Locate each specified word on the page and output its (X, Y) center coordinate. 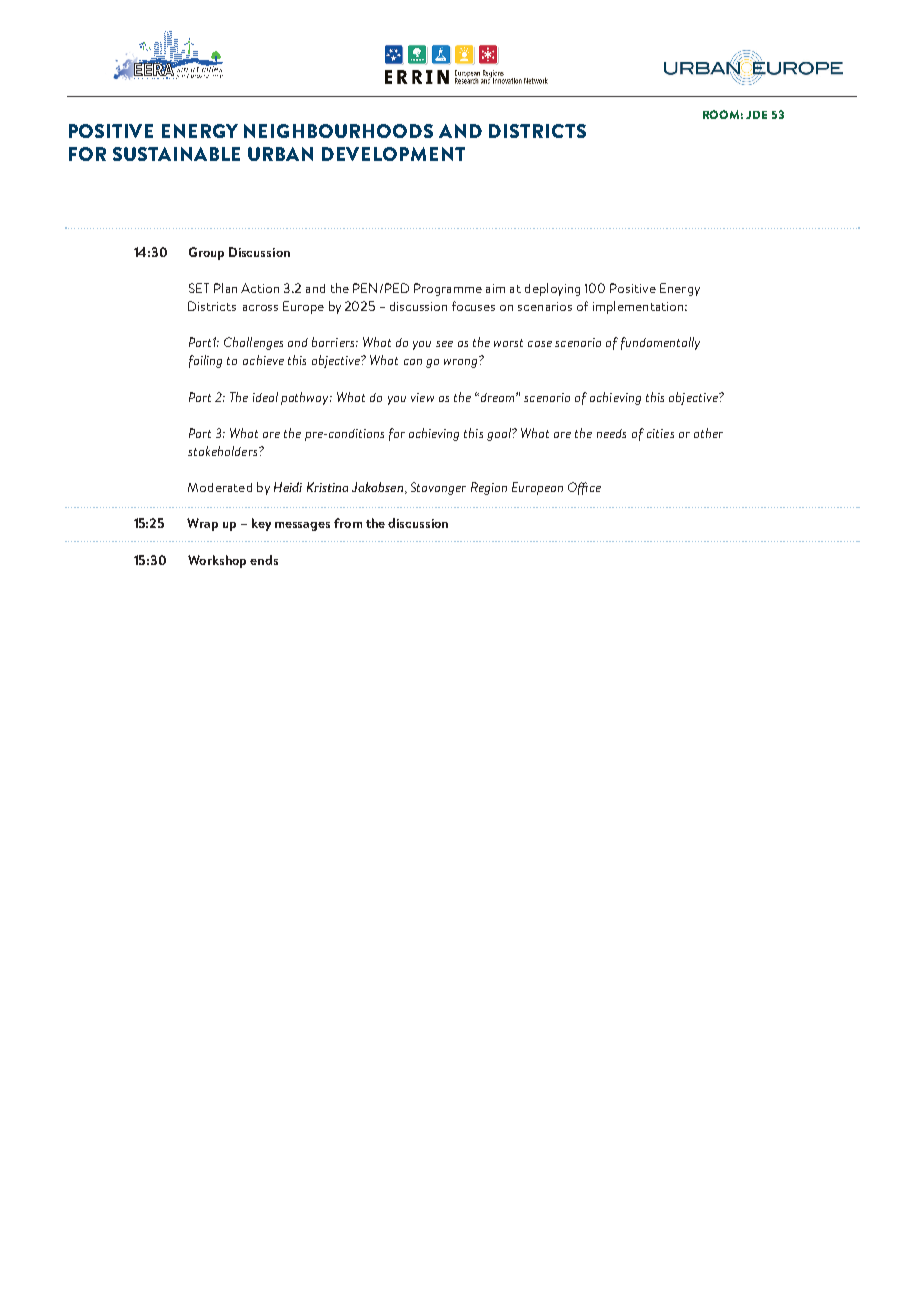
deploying (552, 289)
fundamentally (660, 343)
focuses (473, 306)
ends (264, 560)
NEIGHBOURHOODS (338, 131)
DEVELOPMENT (393, 154)
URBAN (280, 154)
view (422, 397)
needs (611, 433)
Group (206, 253)
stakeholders (224, 451)
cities (660, 433)
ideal (265, 397)
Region (489, 488)
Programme (448, 289)
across (260, 308)
